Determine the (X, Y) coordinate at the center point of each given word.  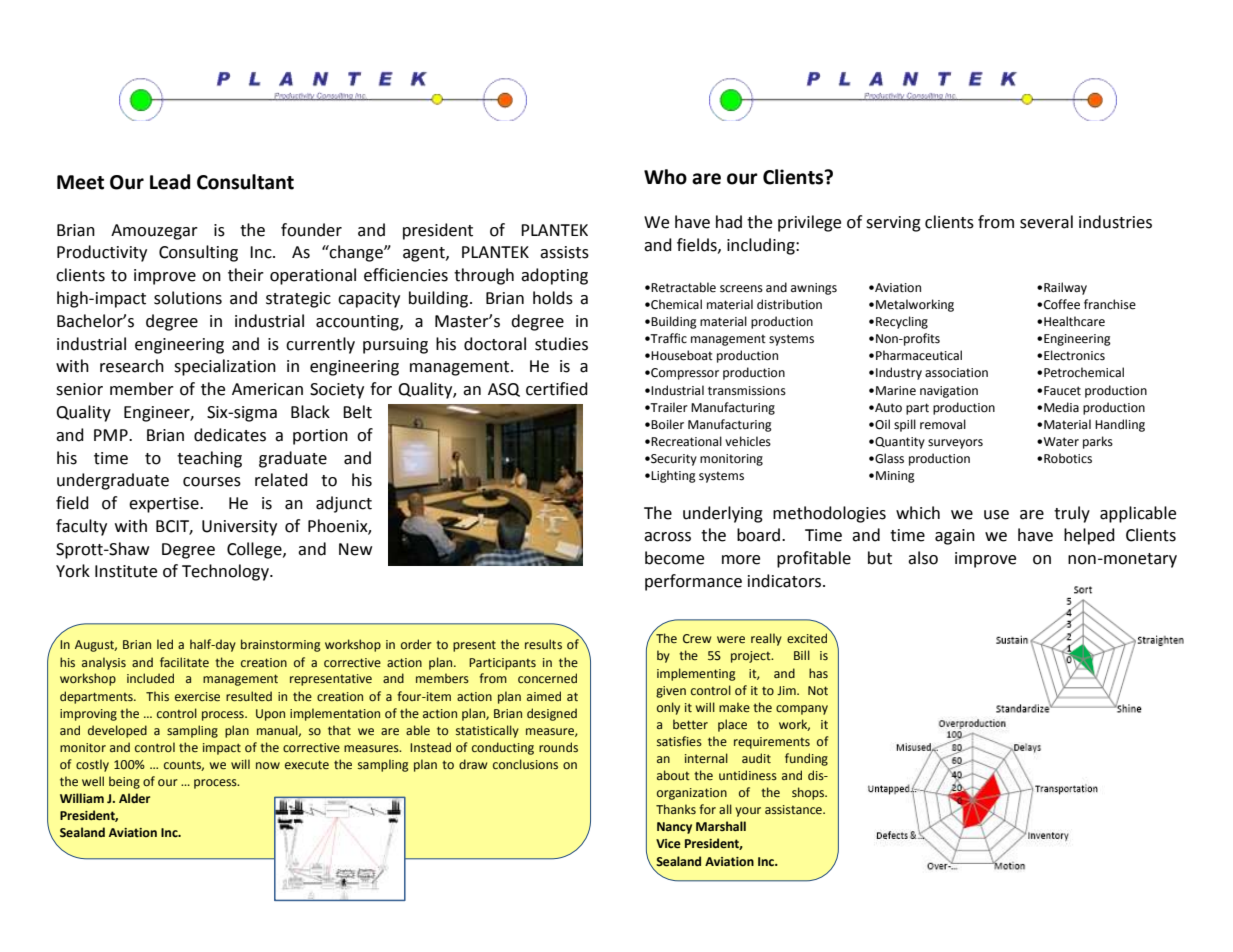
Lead (170, 182)
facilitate (184, 662)
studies (561, 344)
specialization (225, 367)
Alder (134, 798)
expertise (165, 505)
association (956, 373)
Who (665, 177)
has (818, 673)
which (918, 513)
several (1046, 222)
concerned (547, 678)
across (667, 537)
